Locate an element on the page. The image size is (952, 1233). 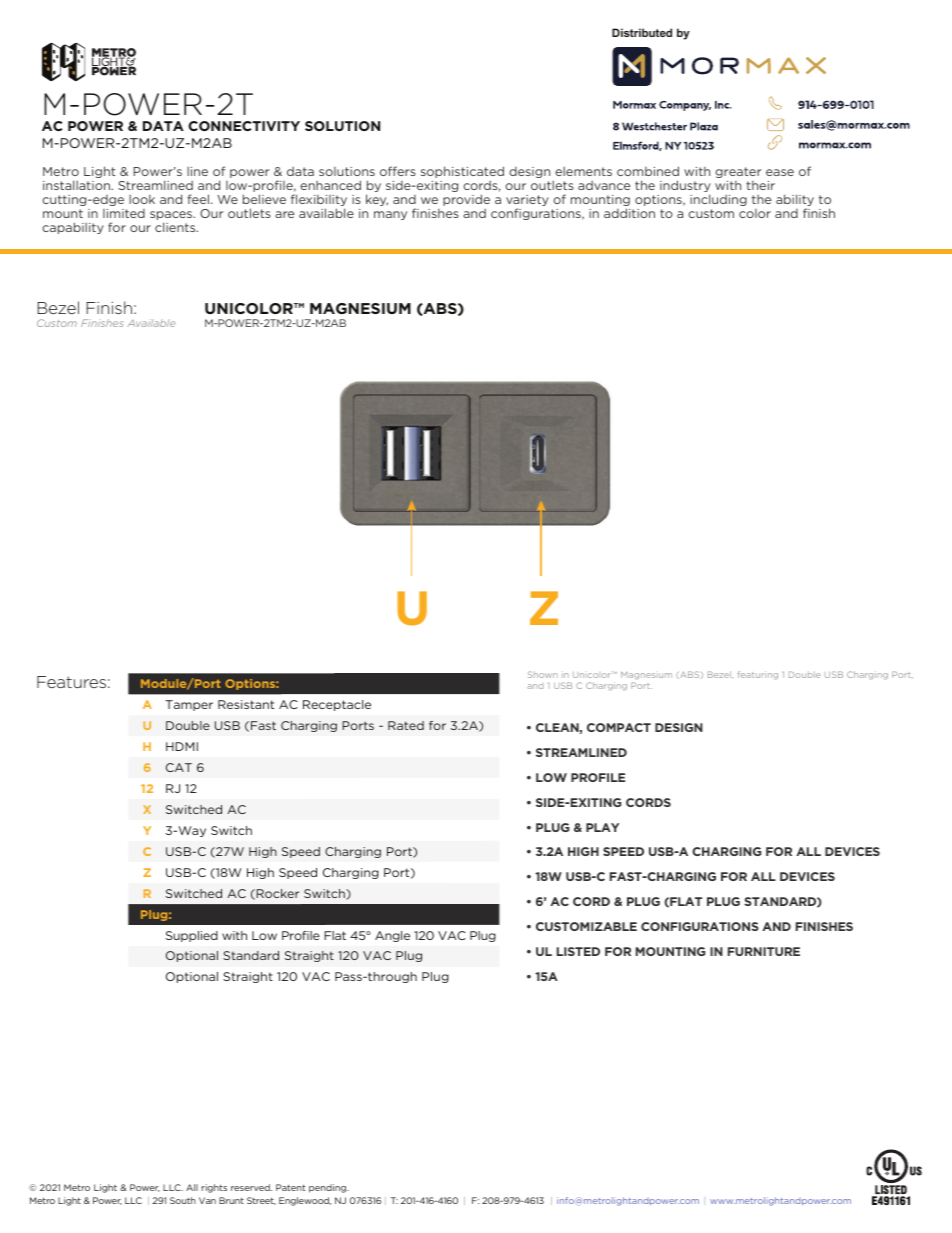
FURNITURE is located at coordinates (764, 951).
